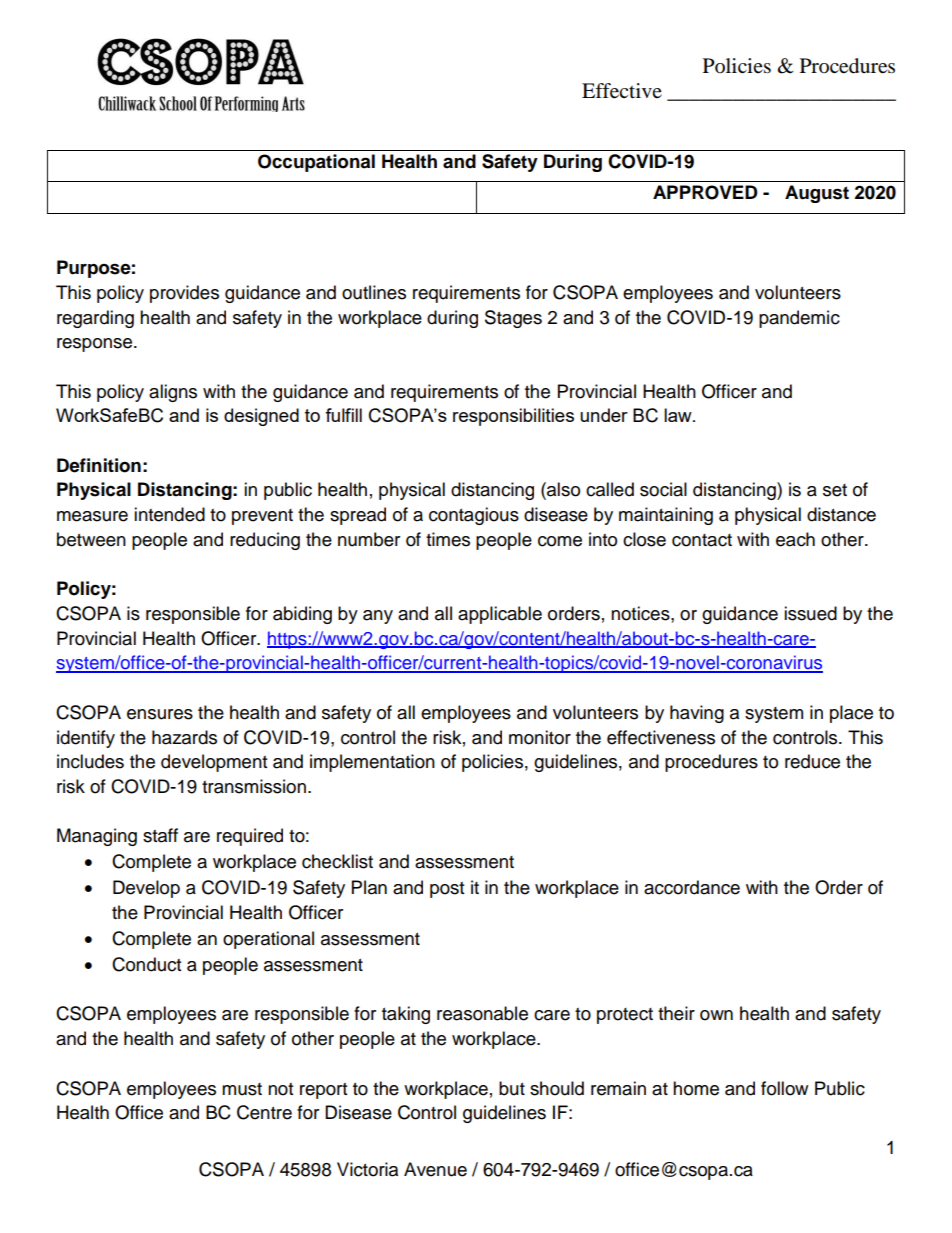 The width and height of the screenshot is (952, 1233). Describe the element at coordinates (374, 292) in the screenshot. I see `outlines` at that location.
